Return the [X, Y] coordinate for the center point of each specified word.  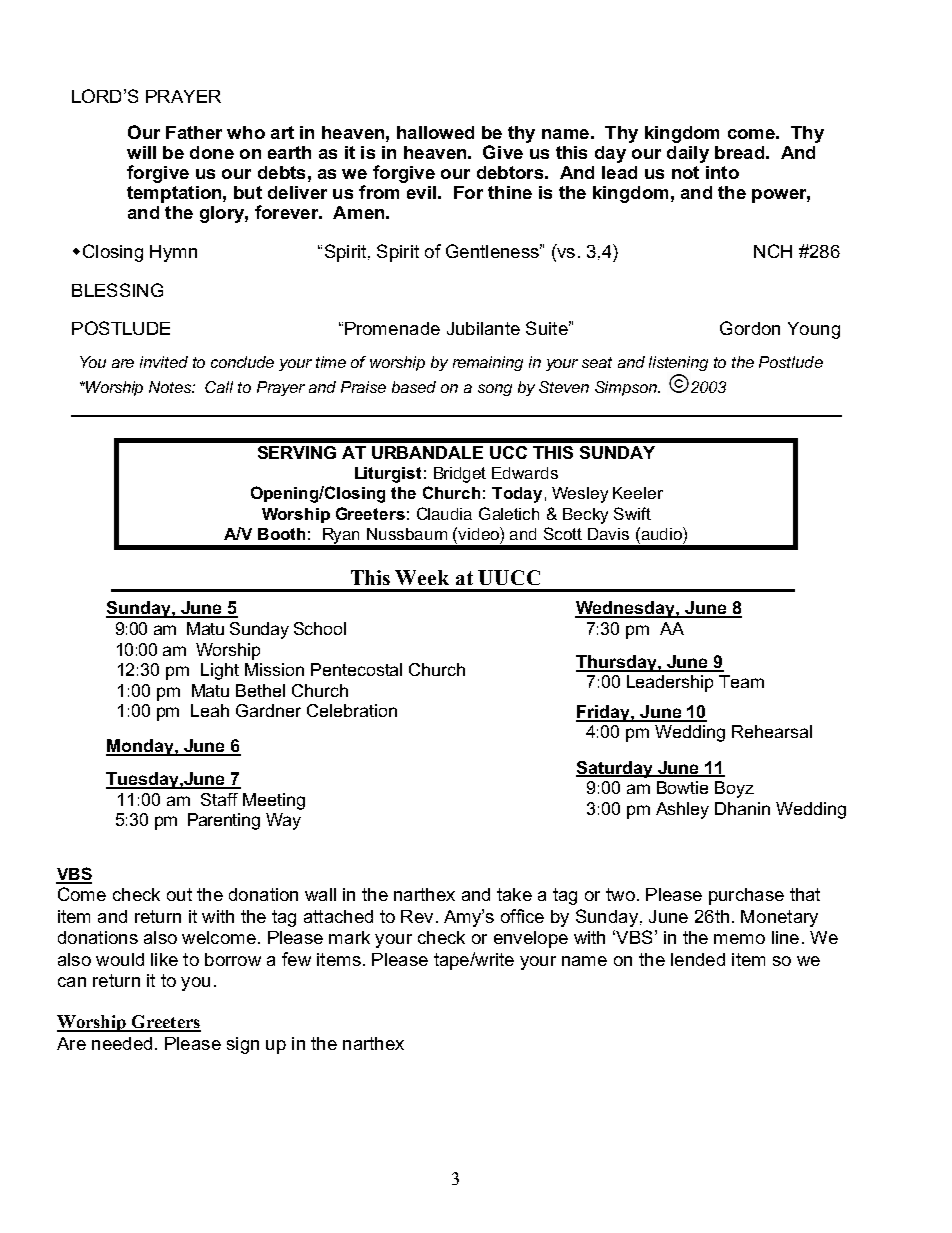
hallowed [435, 132]
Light [220, 671]
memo [739, 939]
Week [422, 577]
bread [739, 152]
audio [661, 533]
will [141, 152]
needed [122, 1043]
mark [349, 937]
